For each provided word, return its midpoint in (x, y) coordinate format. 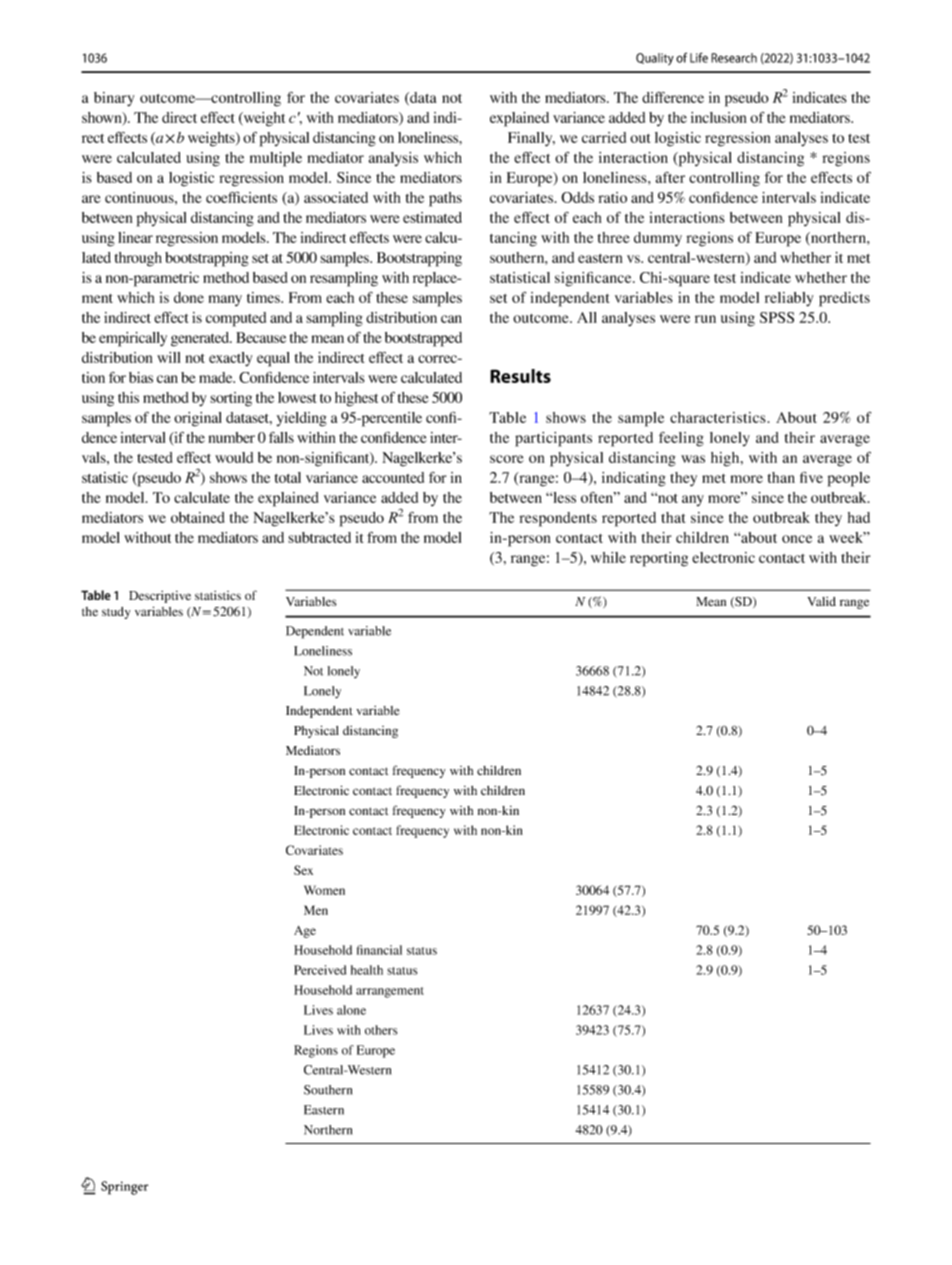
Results (520, 376)
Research (734, 58)
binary (114, 99)
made (217, 377)
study (116, 613)
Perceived (320, 970)
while (608, 557)
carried (604, 137)
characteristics (719, 417)
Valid (821, 601)
